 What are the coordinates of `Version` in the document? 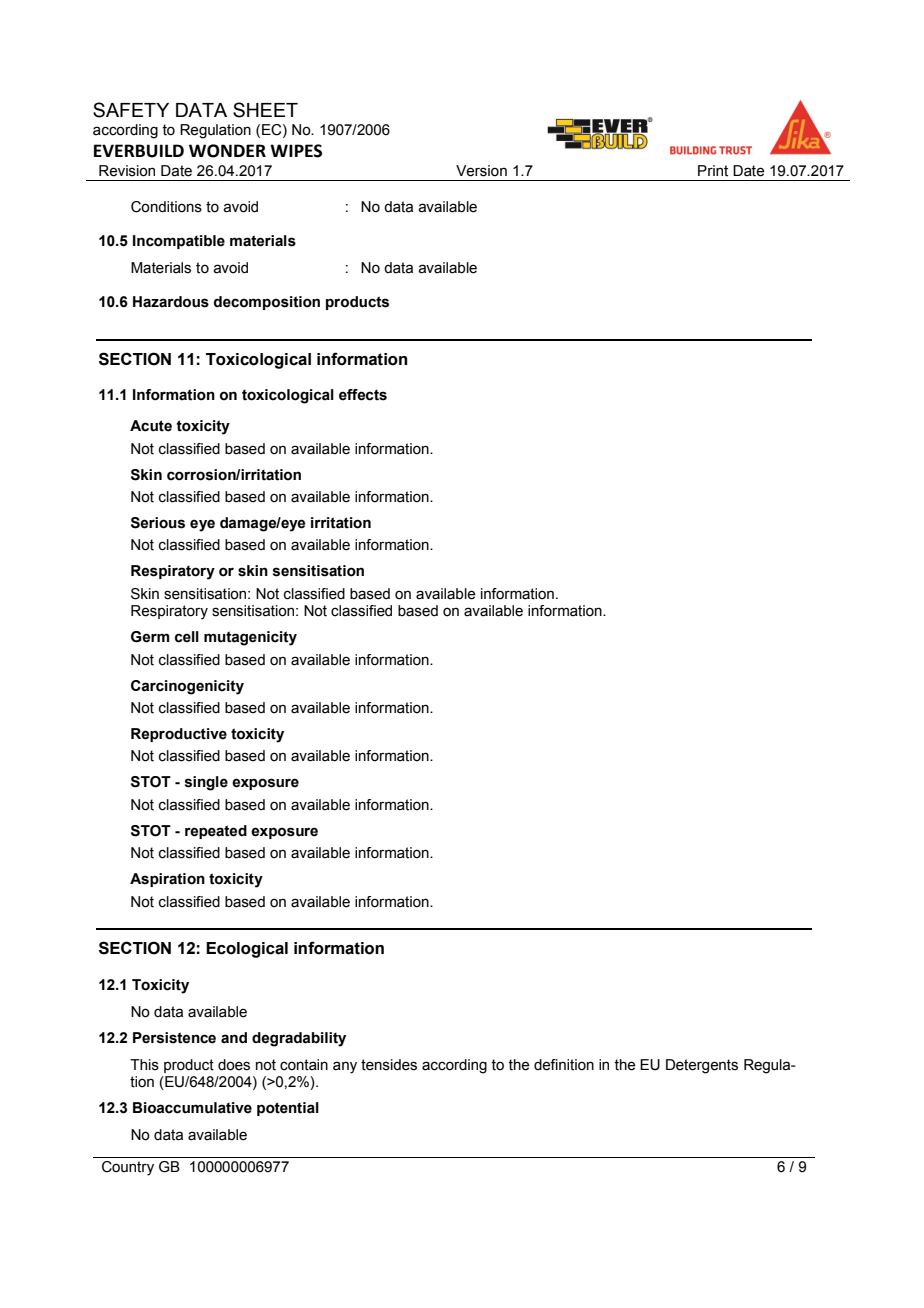 It's located at (481, 171).
